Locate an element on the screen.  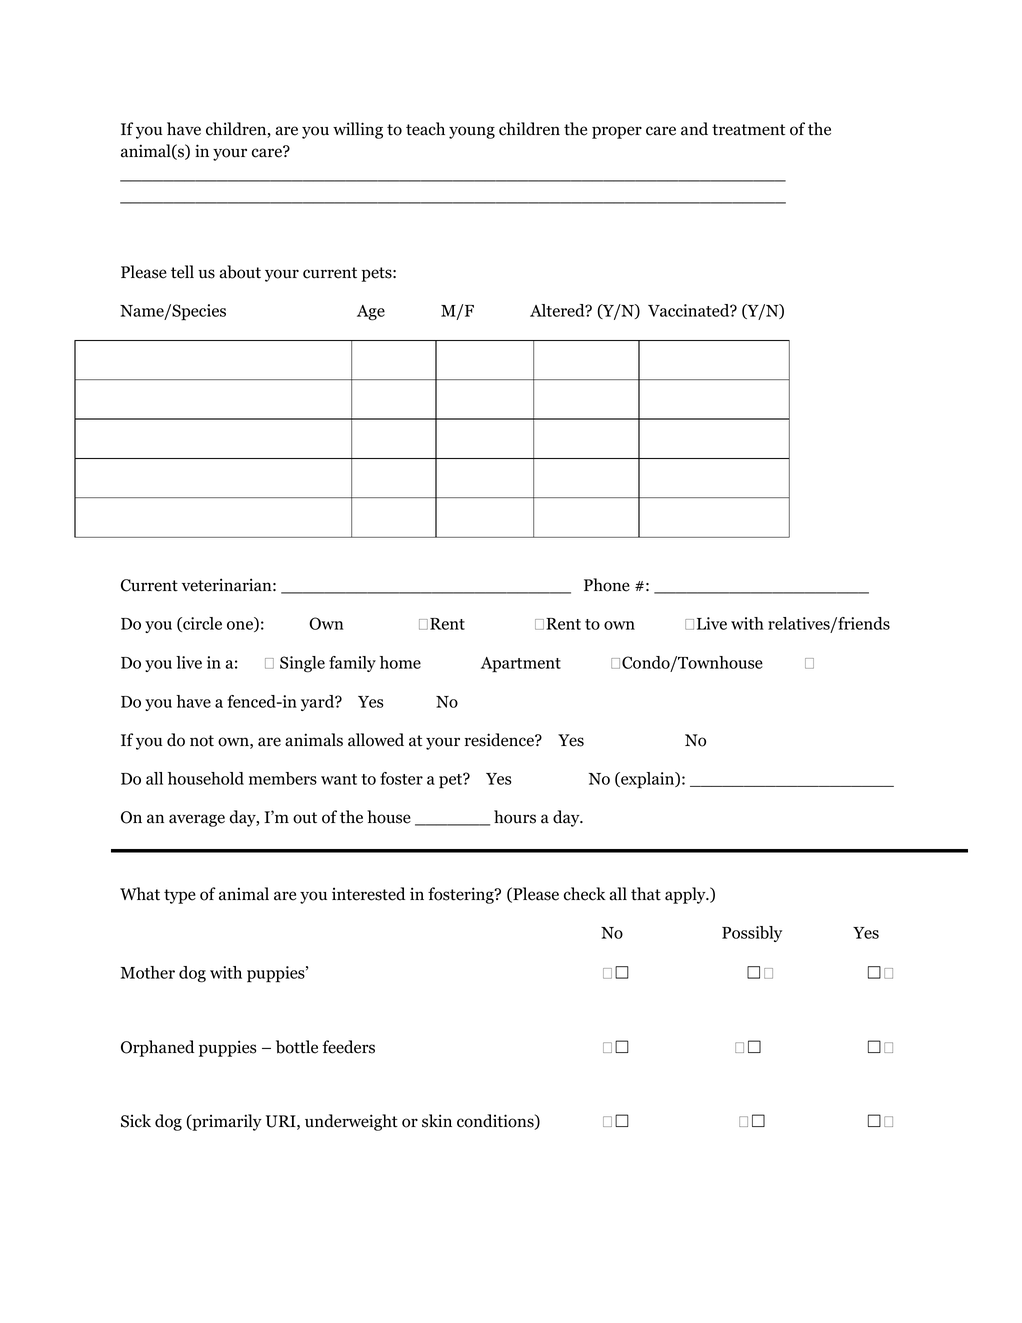
Orphaned is located at coordinates (157, 1048).
